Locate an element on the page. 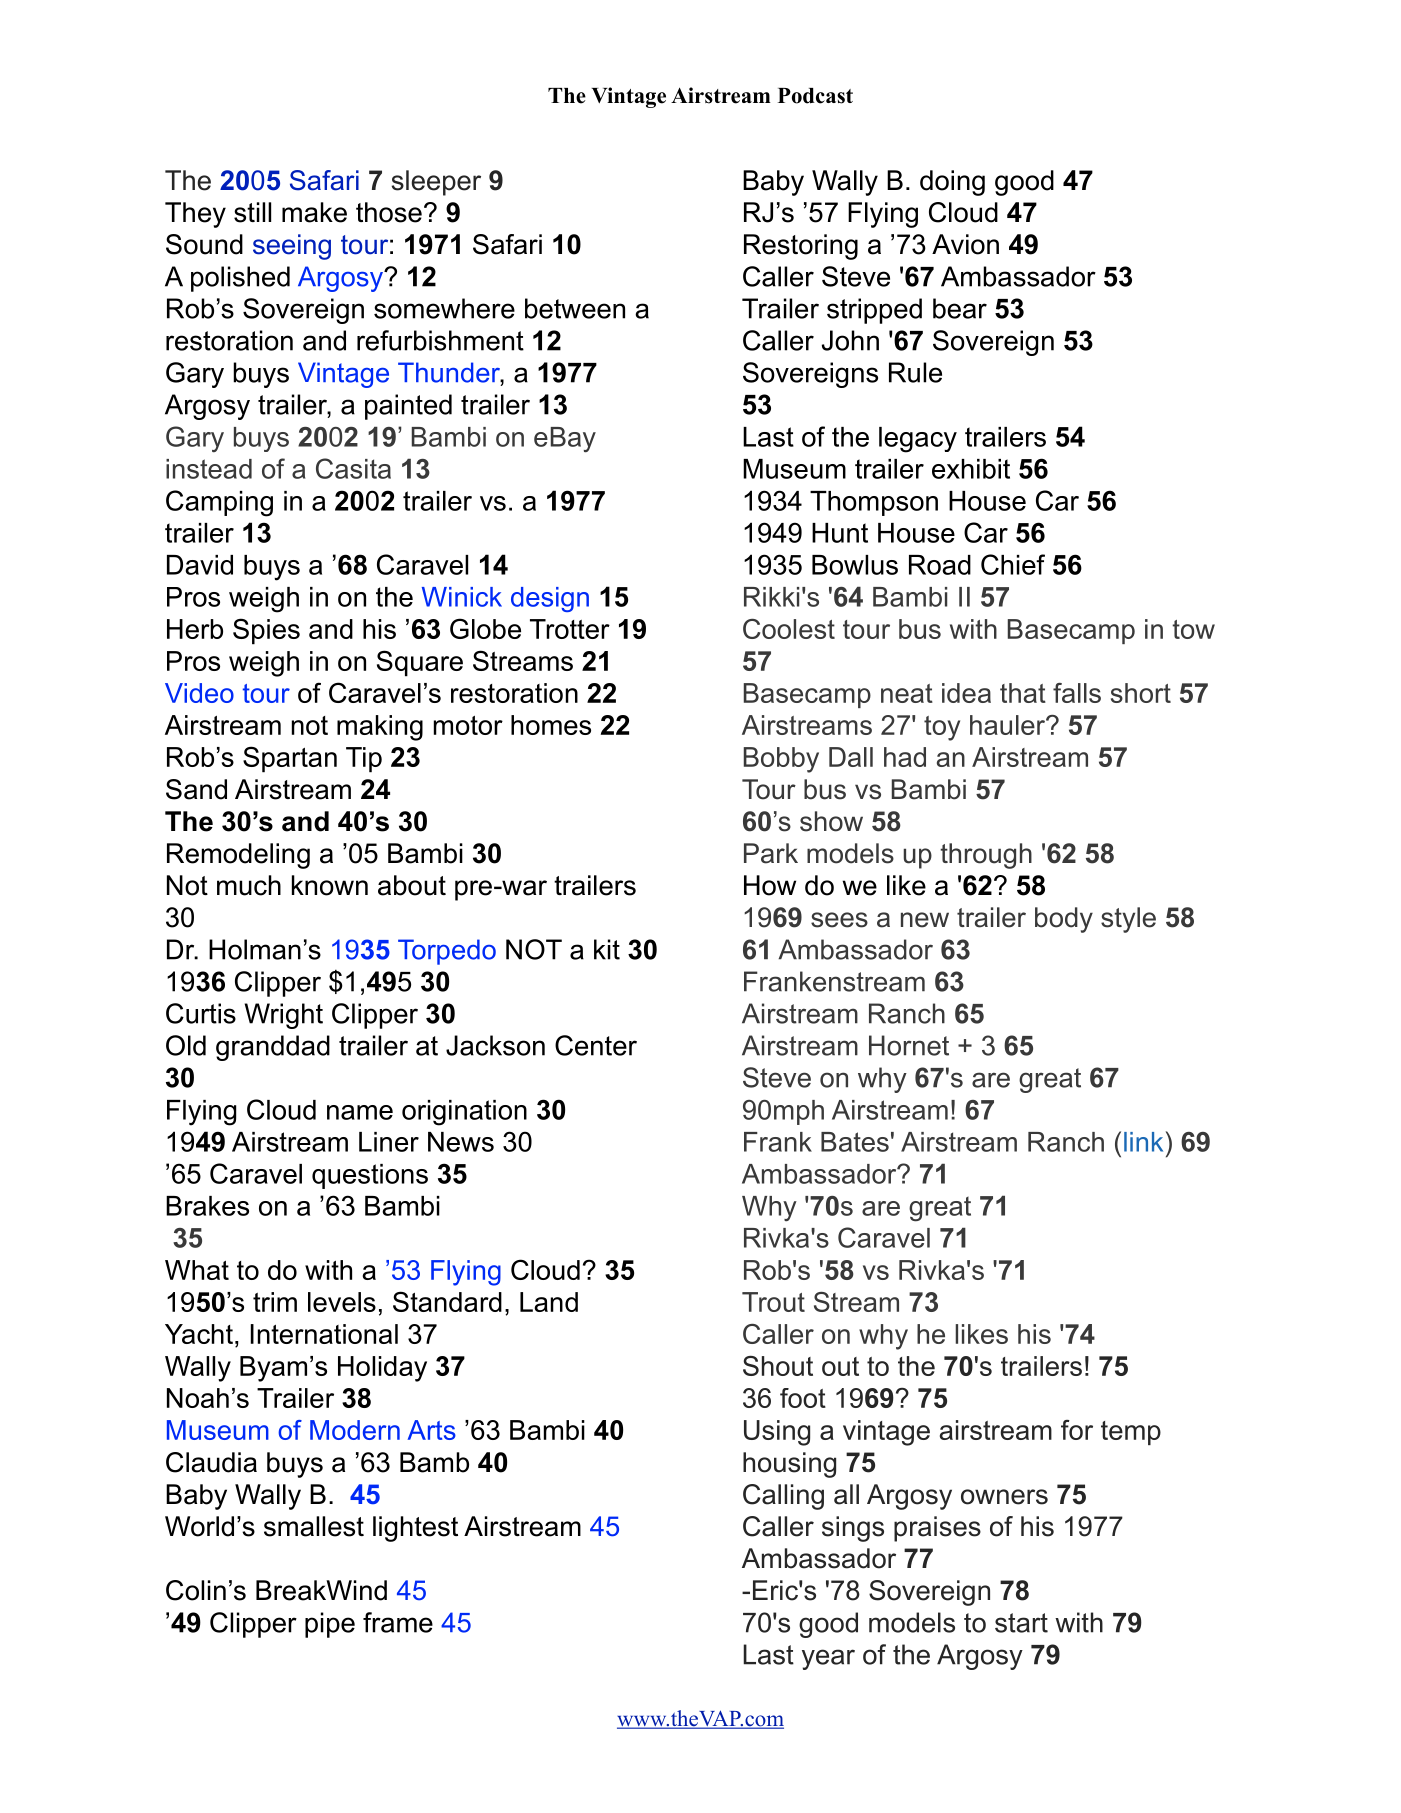 The width and height of the document is (1401, 1813). Park is located at coordinates (771, 853).
